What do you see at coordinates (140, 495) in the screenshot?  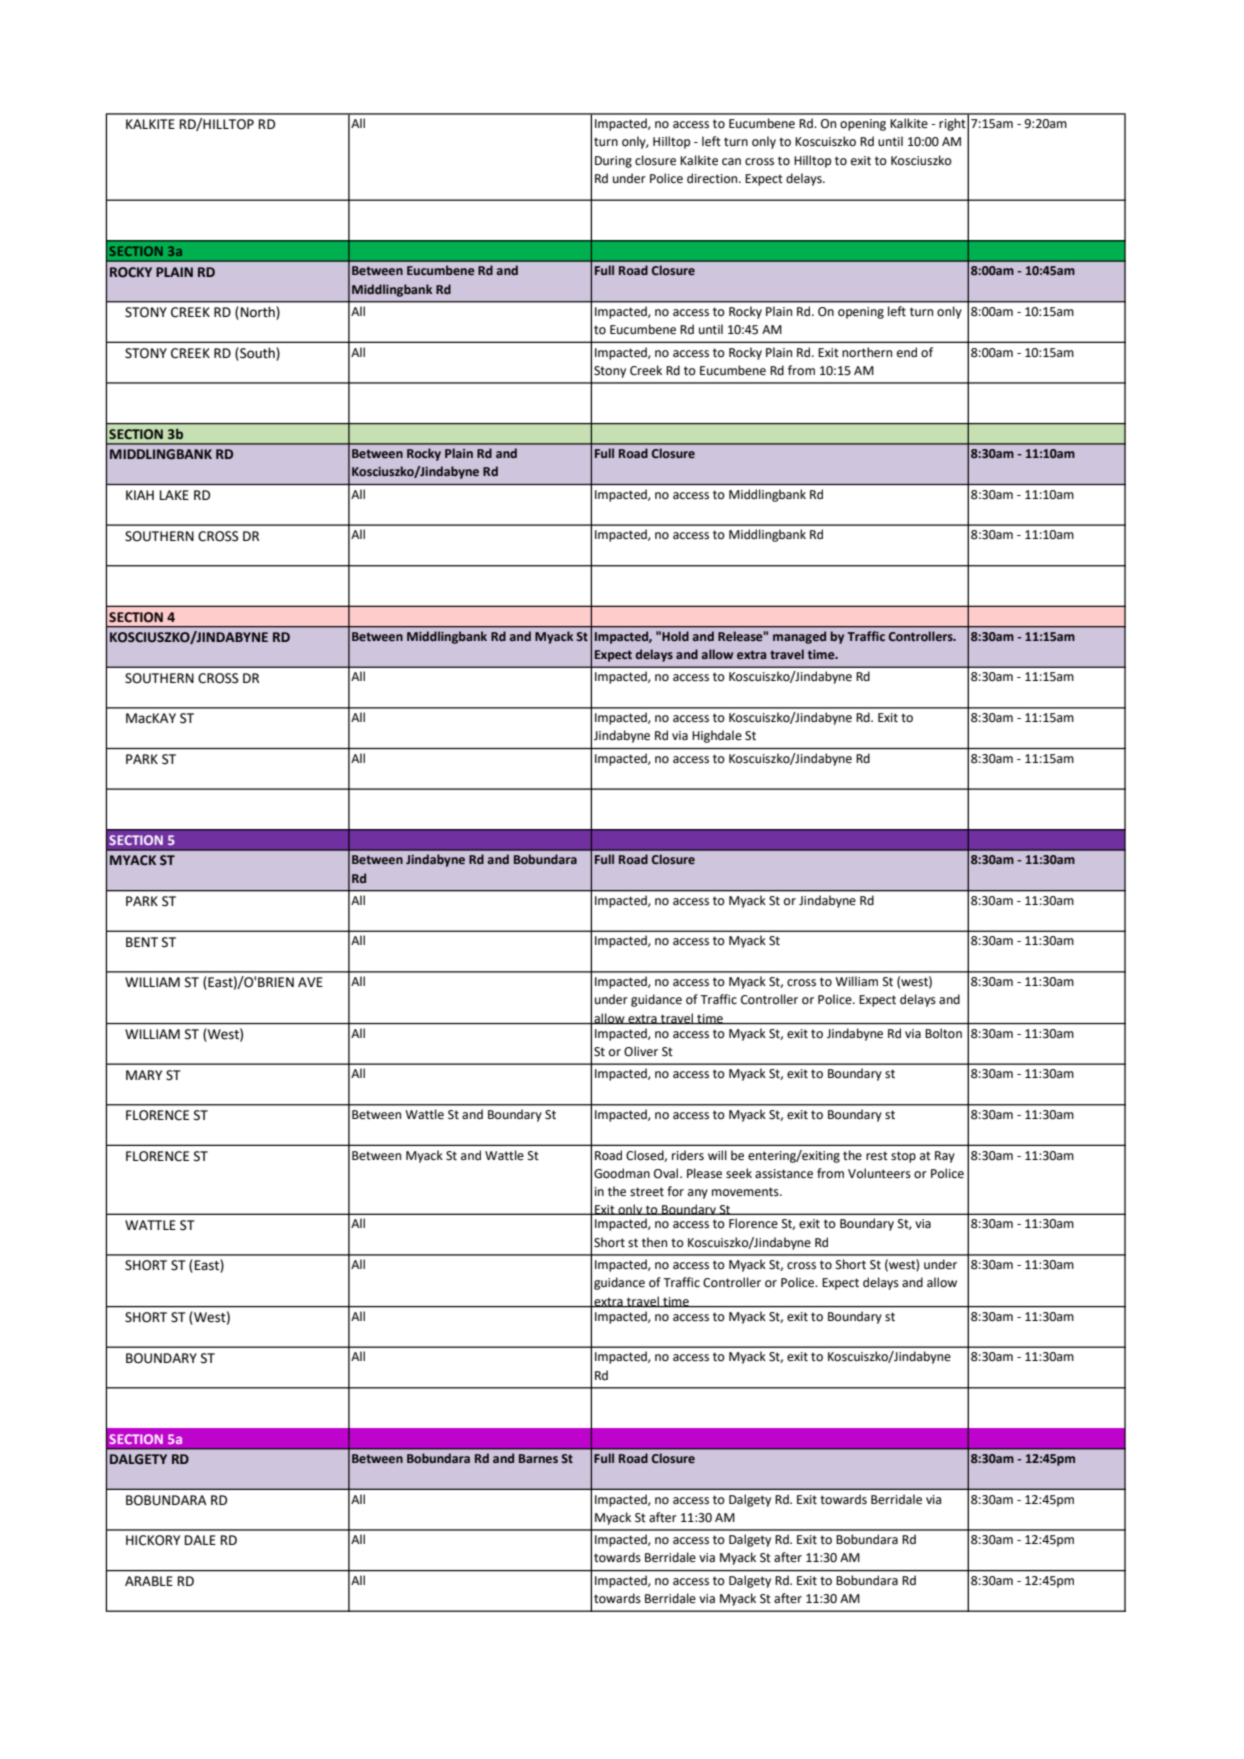 I see `KIAH` at bounding box center [140, 495].
